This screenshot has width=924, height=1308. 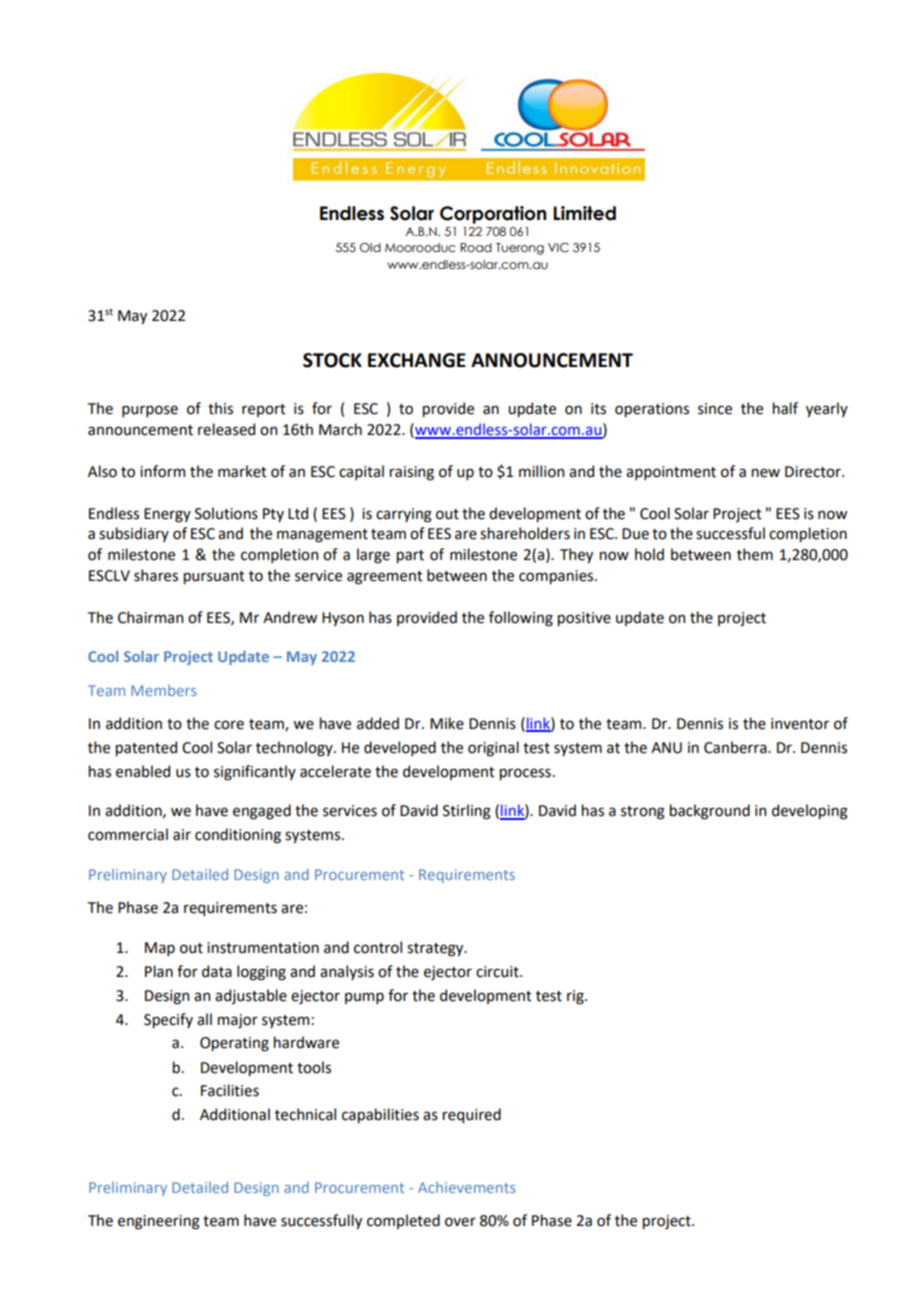 I want to click on new, so click(x=766, y=473).
